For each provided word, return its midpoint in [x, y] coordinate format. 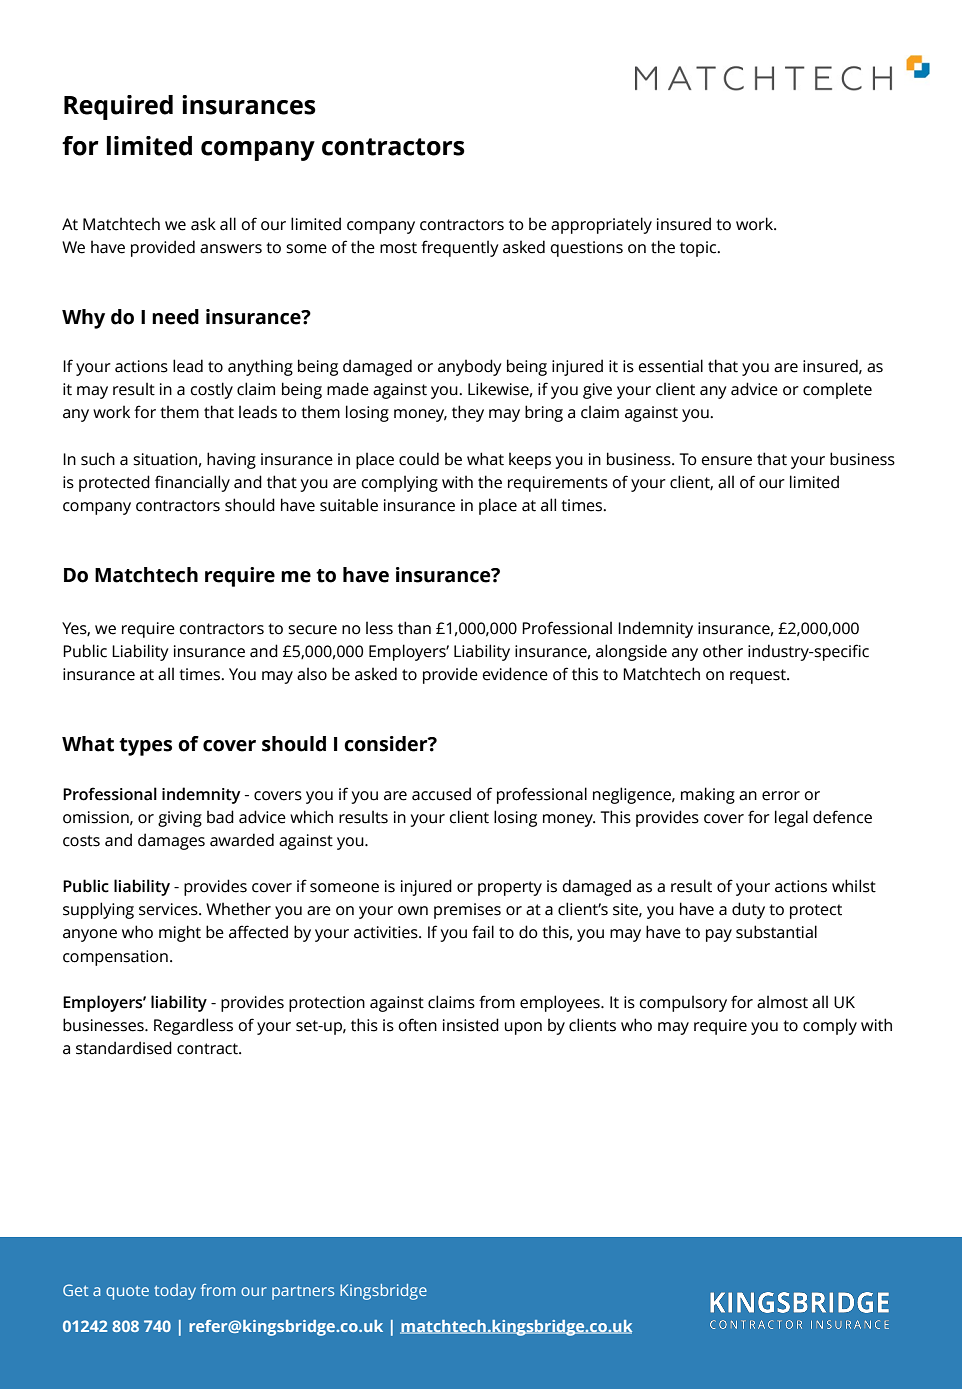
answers [231, 249]
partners [303, 1293]
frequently [459, 248]
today [175, 1292]
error [781, 796]
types [145, 747]
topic [699, 249]
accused [441, 794]
